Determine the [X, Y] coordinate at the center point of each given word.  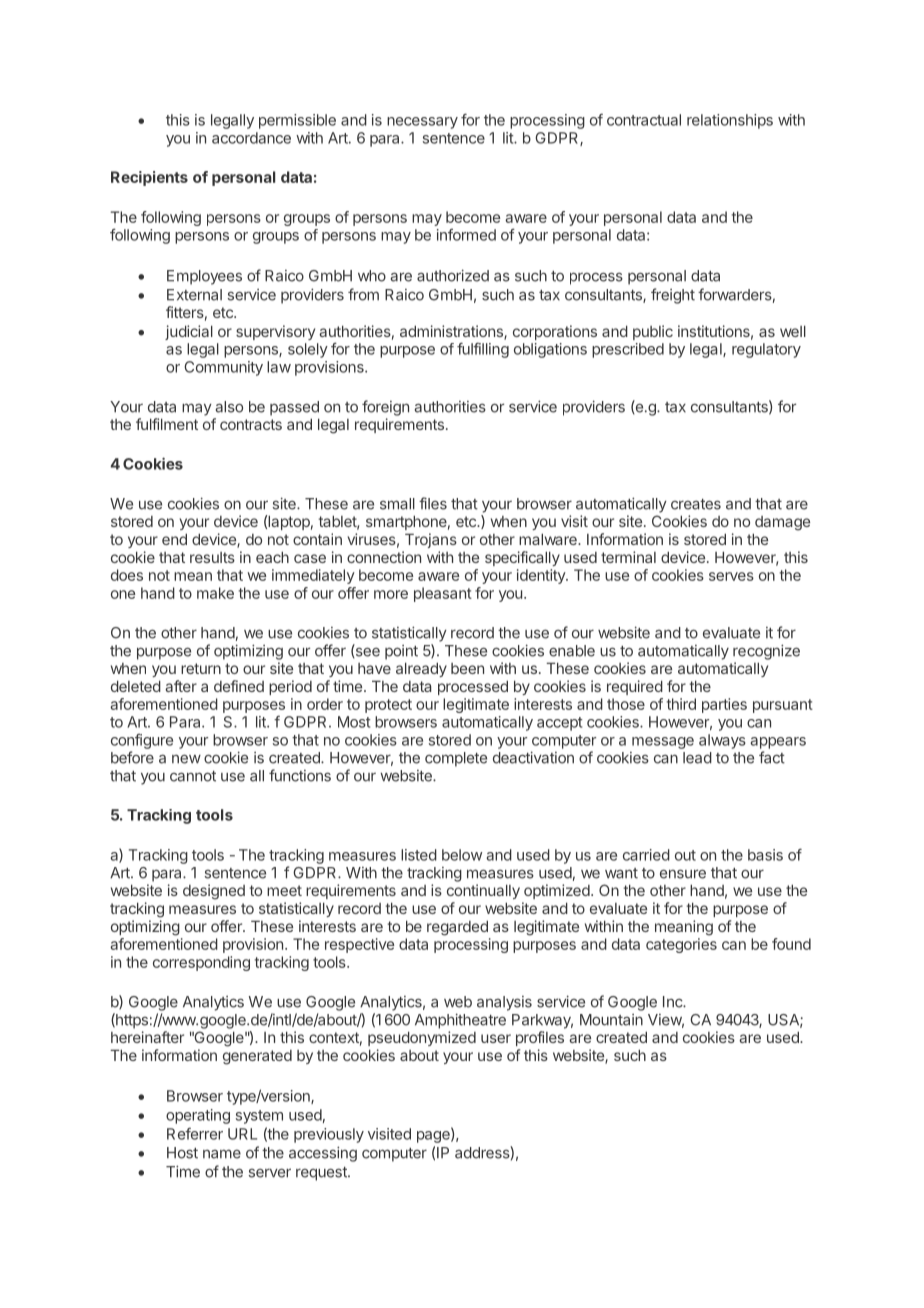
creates [696, 504]
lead [697, 758]
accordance [251, 138]
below [462, 855]
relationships [730, 121]
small [397, 504]
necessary [422, 123]
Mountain [611, 1020]
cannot [193, 776]
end [174, 539]
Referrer [195, 1134]
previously [329, 1135]
